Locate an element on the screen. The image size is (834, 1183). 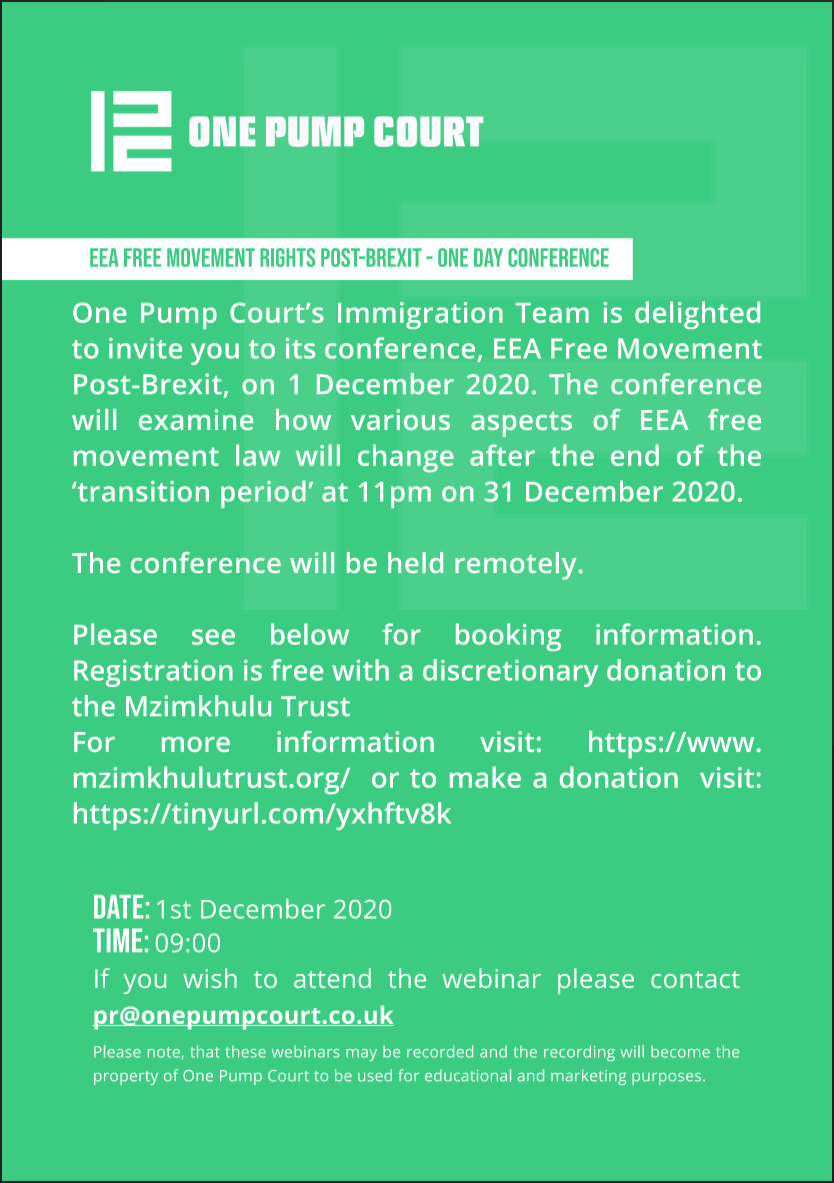
invite is located at coordinates (145, 348).
